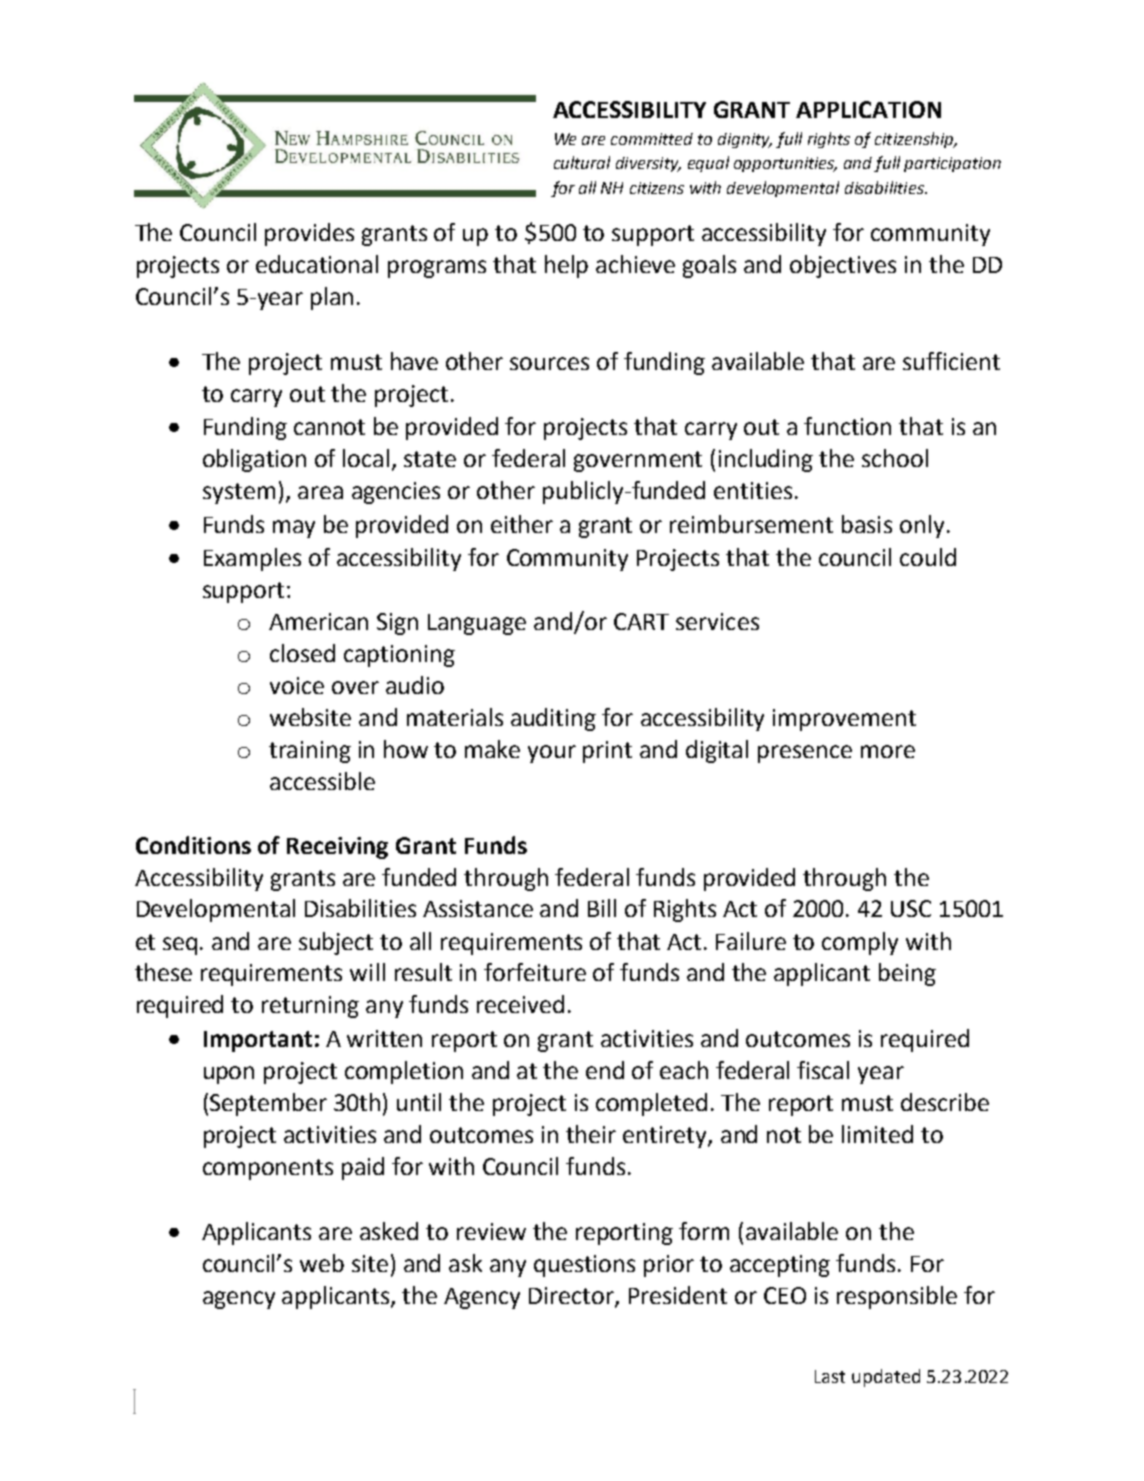 This document has height=1481, width=1144. I want to click on questions, so click(584, 1266).
